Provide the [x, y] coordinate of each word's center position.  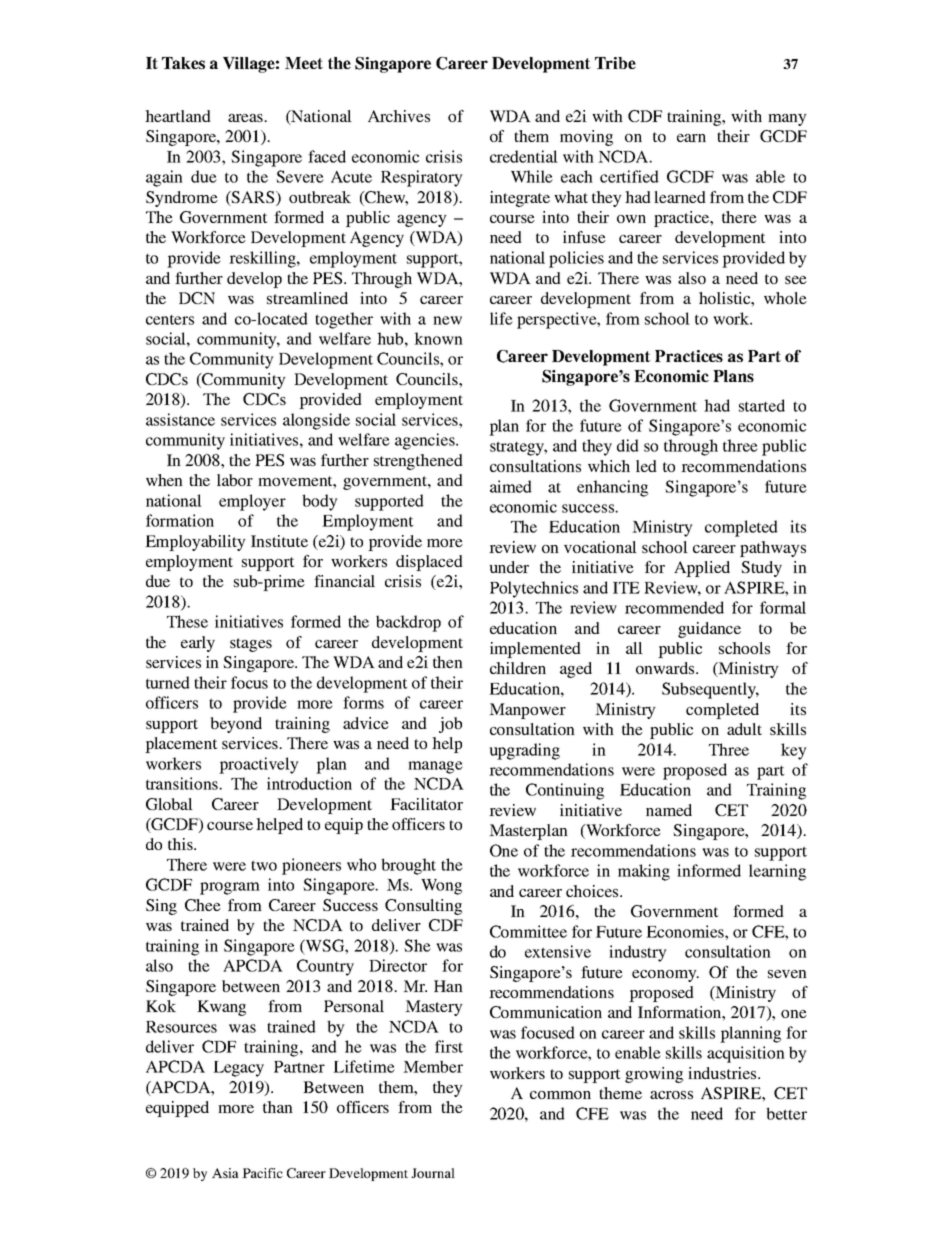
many [787, 120]
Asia [225, 1173]
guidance [709, 630]
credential [524, 156]
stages [251, 645]
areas [247, 118]
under [509, 567]
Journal [433, 1173]
